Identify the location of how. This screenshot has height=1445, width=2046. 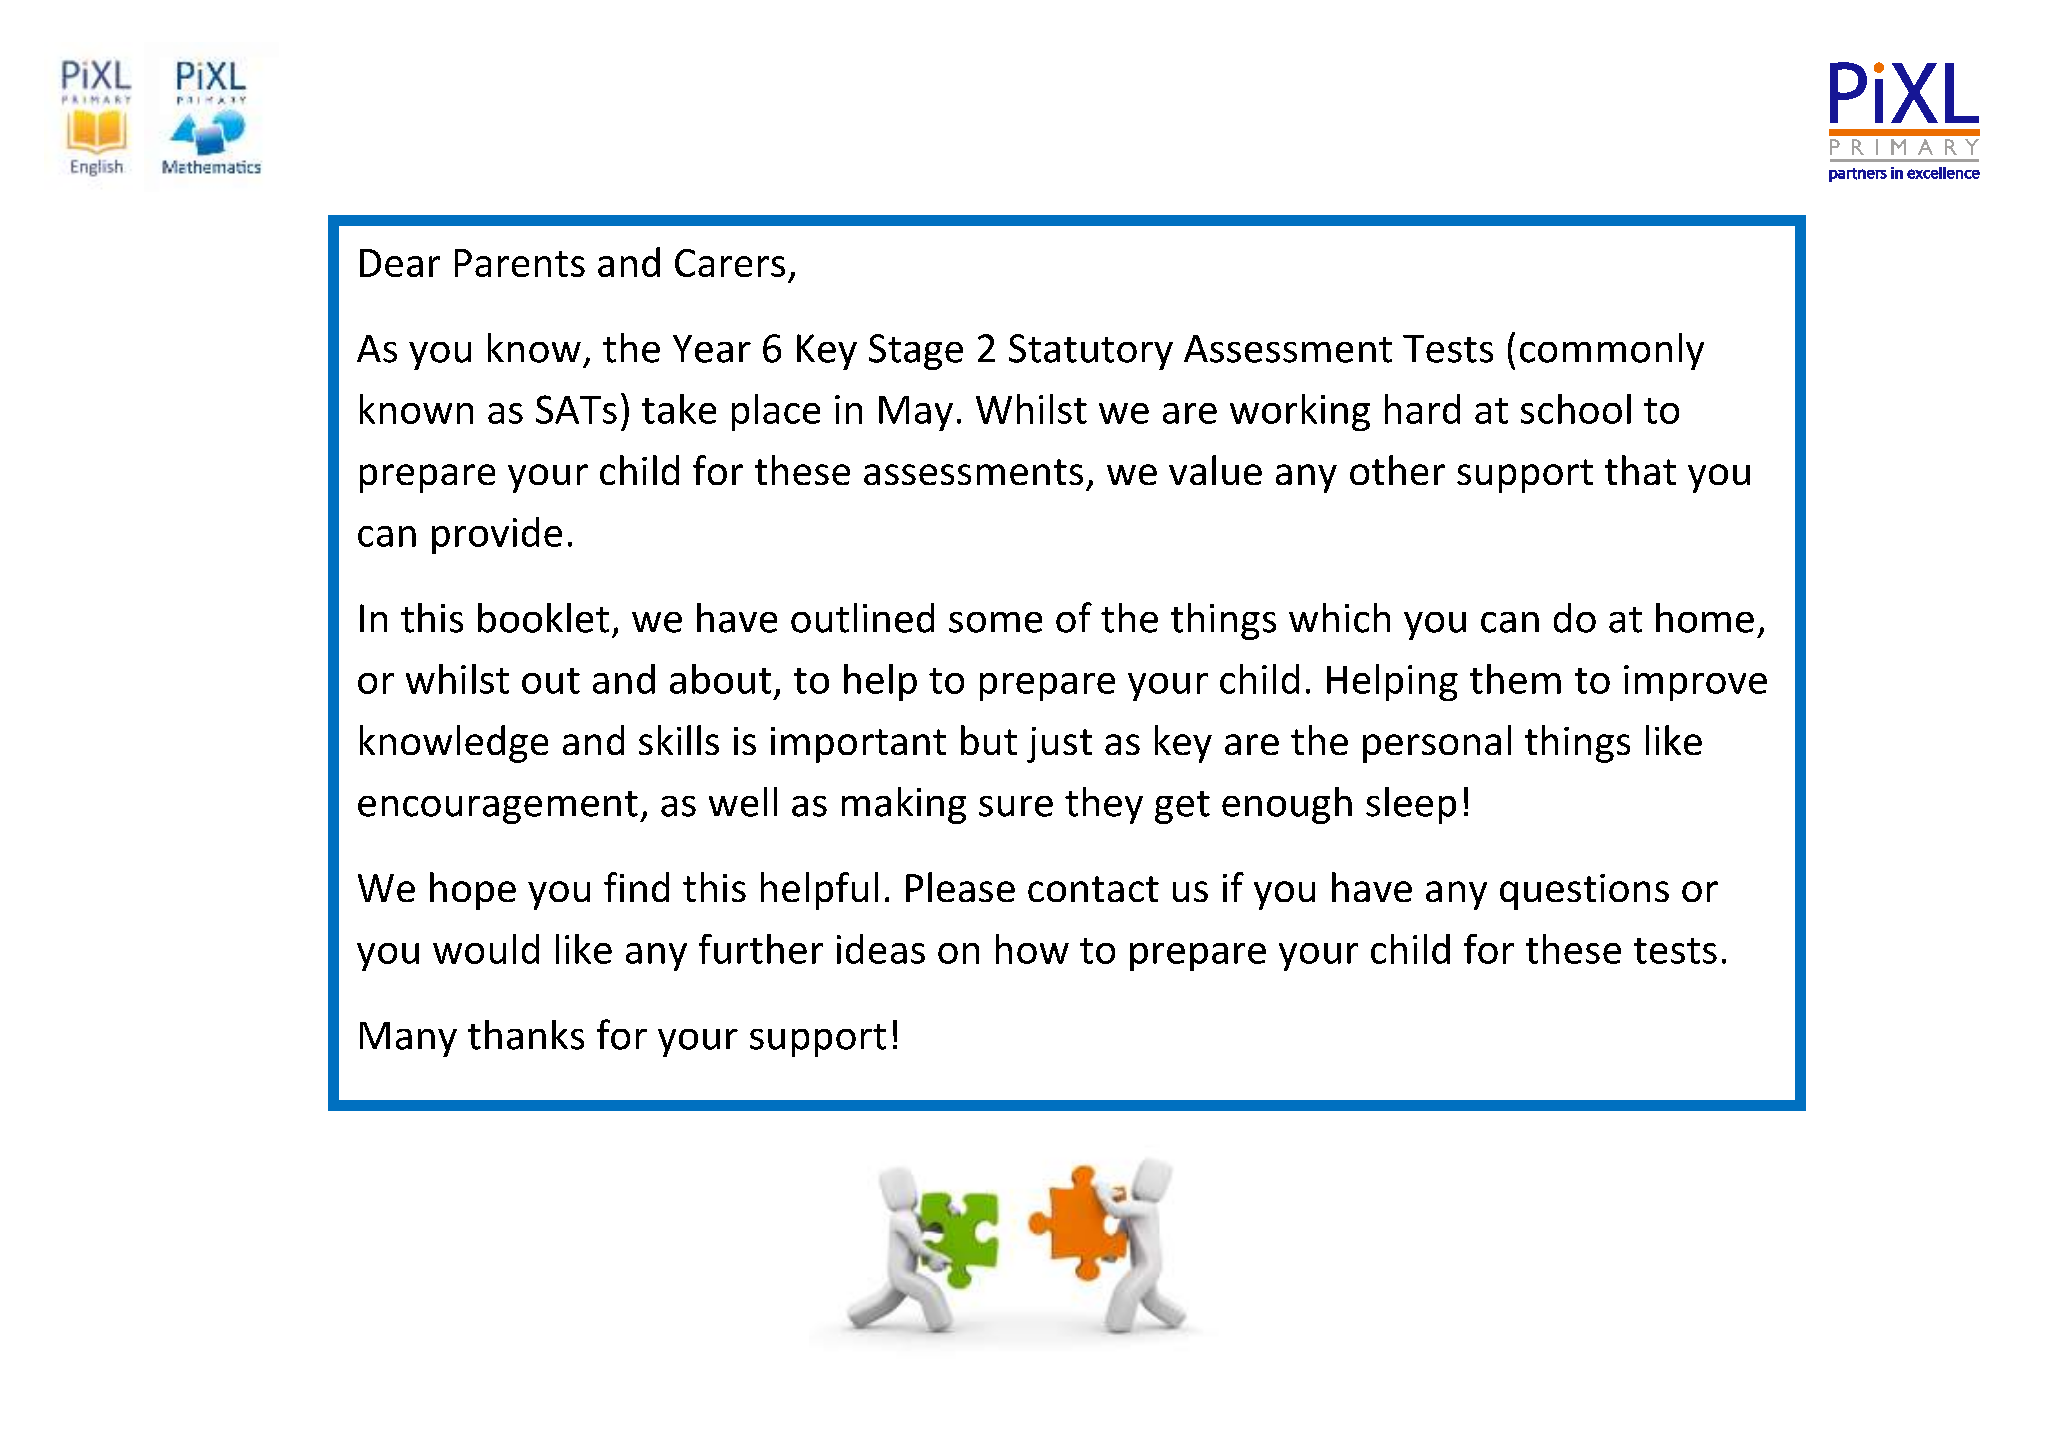
(1032, 949).
